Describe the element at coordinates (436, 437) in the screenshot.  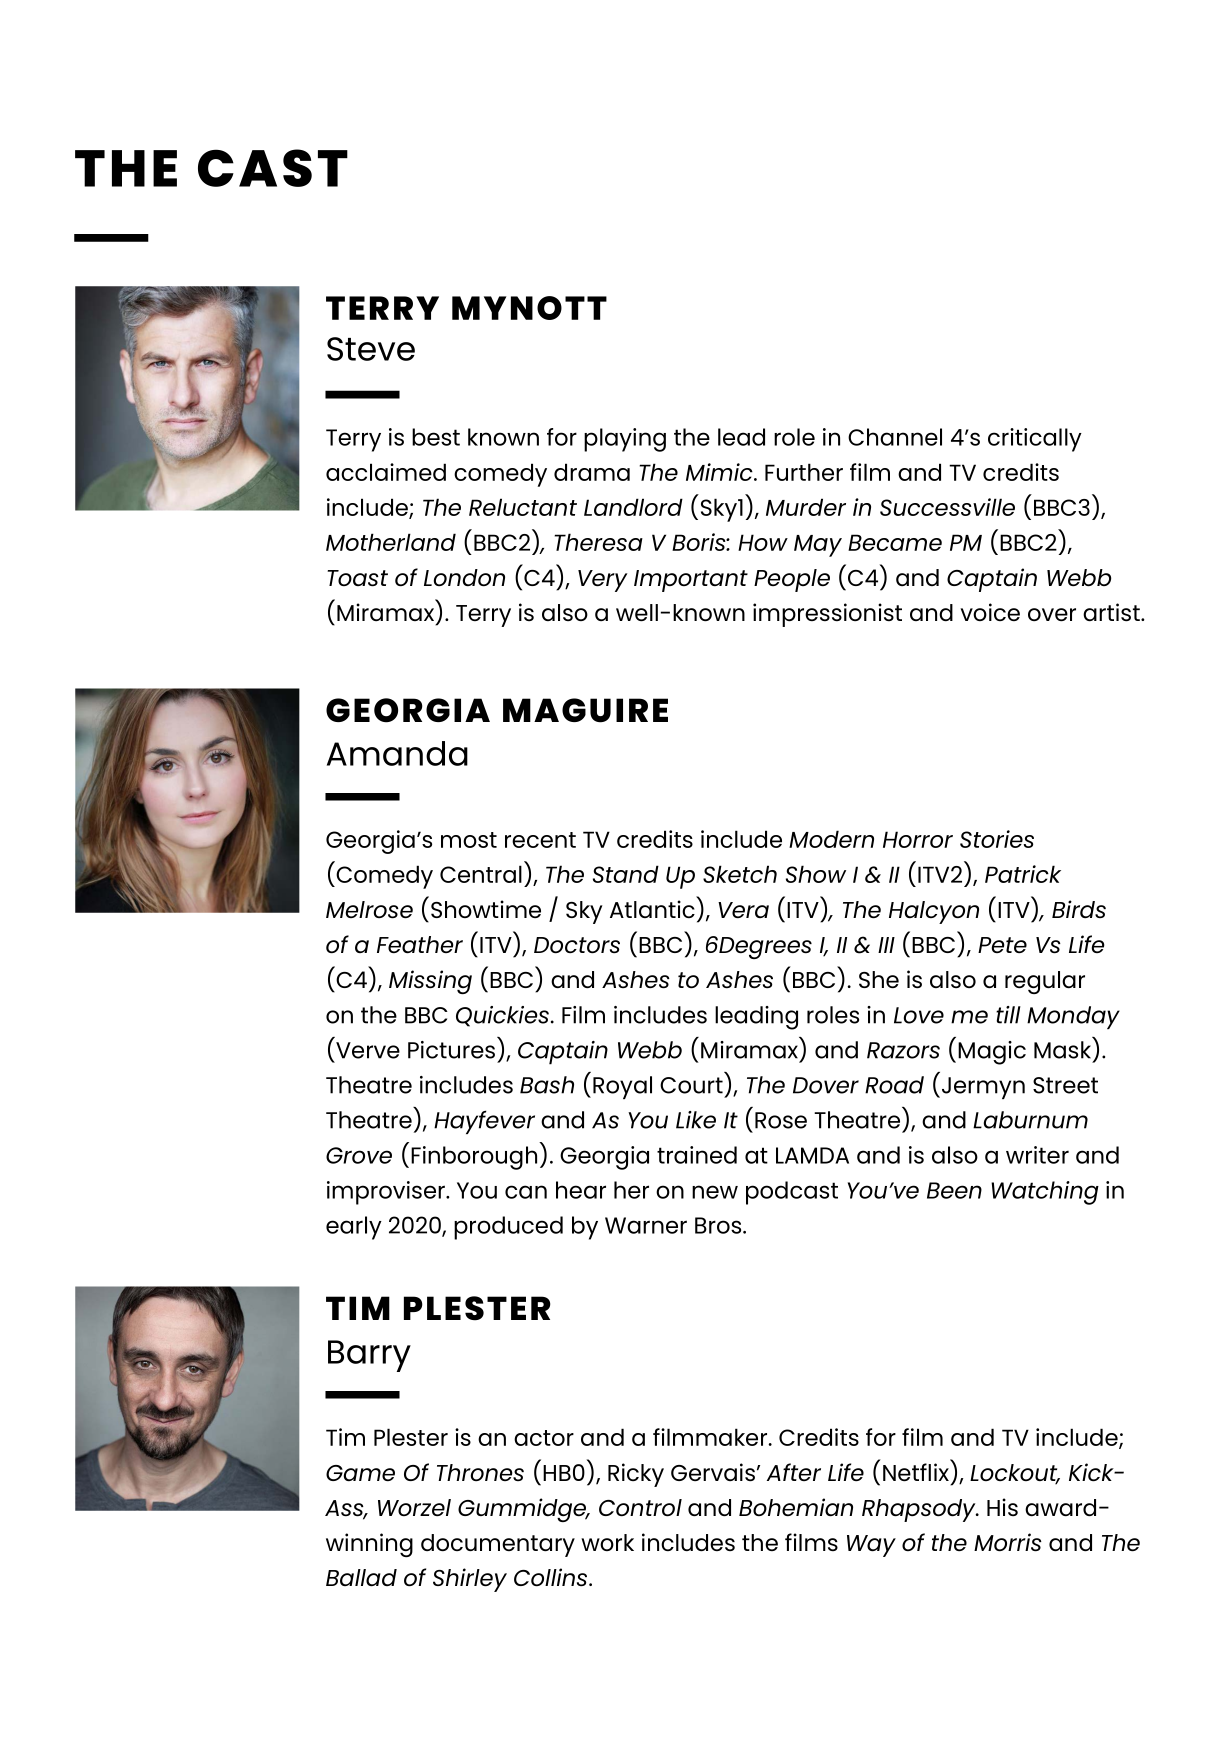
I see `best` at that location.
